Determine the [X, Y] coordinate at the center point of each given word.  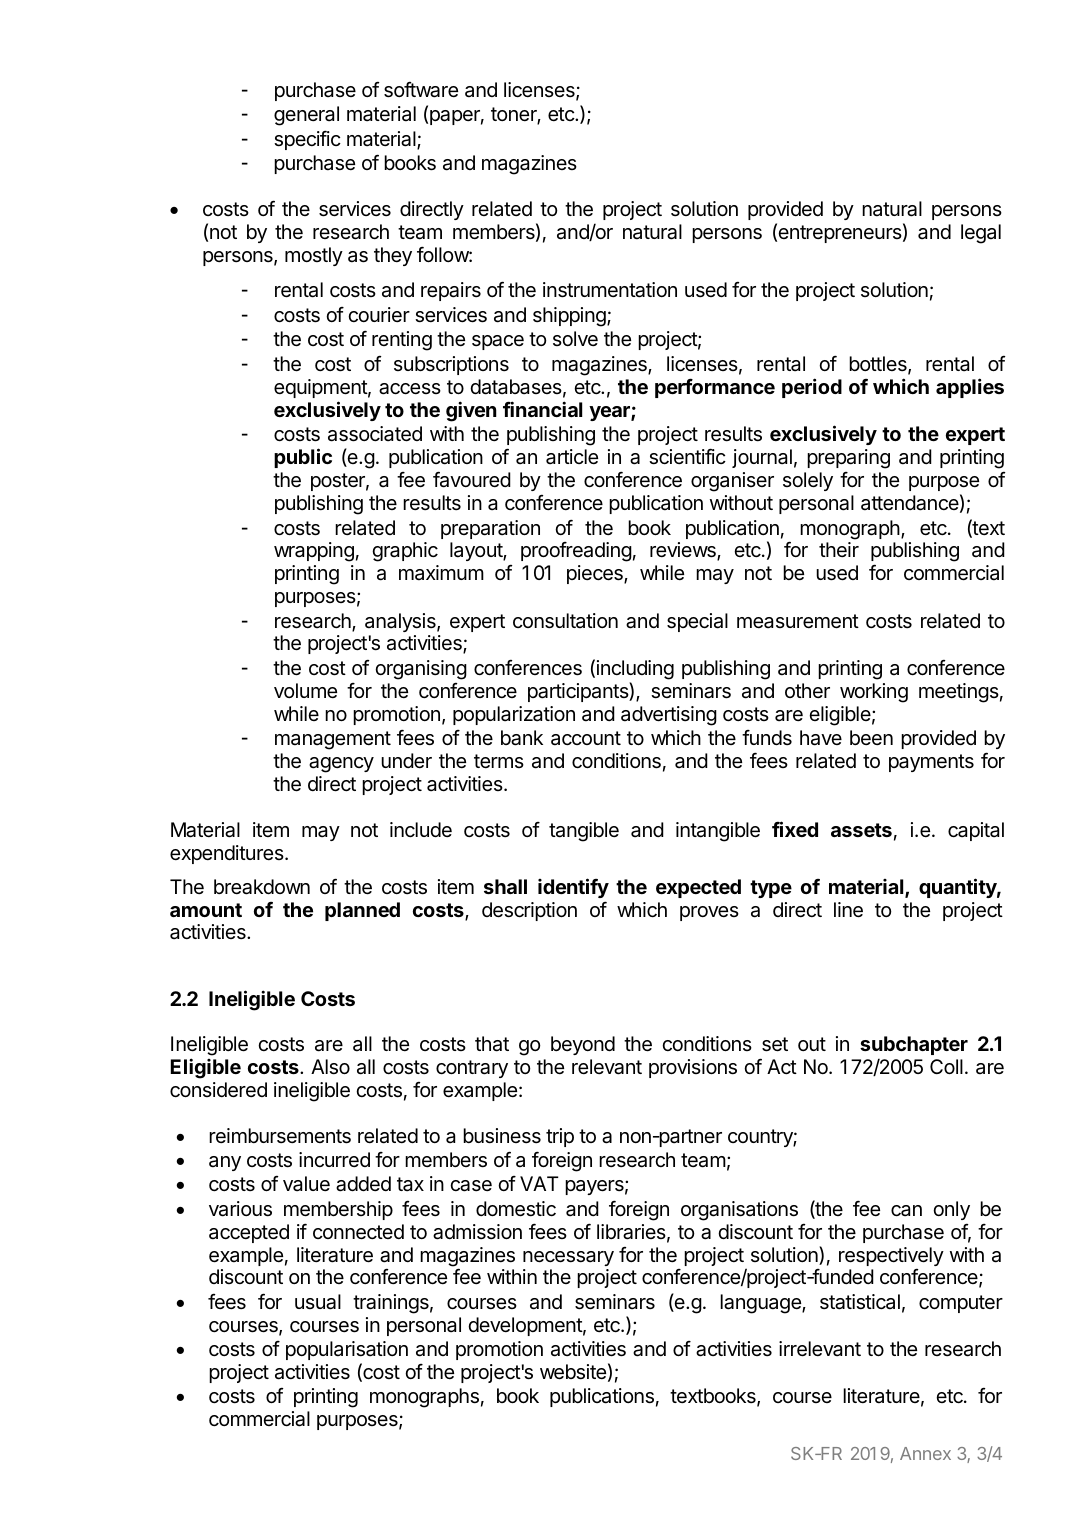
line [848, 910]
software [421, 90]
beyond [583, 1045]
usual [318, 1302]
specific [307, 140]
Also [330, 1067]
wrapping [314, 552]
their [839, 549]
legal [981, 234]
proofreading [576, 552]
